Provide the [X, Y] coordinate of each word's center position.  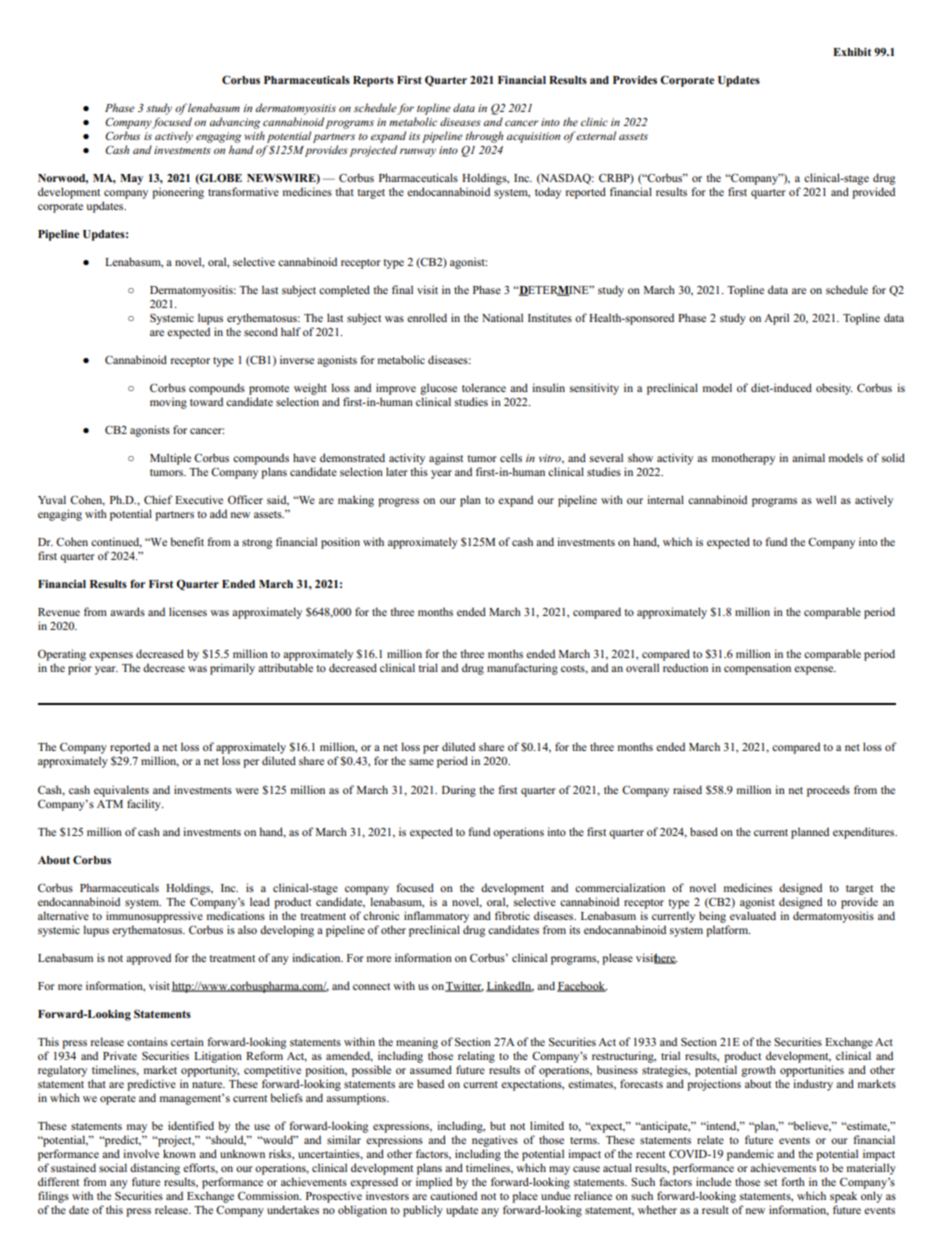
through [484, 137]
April [776, 319]
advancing [235, 123]
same [421, 762]
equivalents [121, 791]
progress [398, 502]
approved [148, 959]
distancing [155, 1169]
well [826, 499]
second [261, 331]
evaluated [753, 915]
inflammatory [436, 917]
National [502, 317]
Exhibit [852, 52]
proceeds [828, 791]
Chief [158, 499]
